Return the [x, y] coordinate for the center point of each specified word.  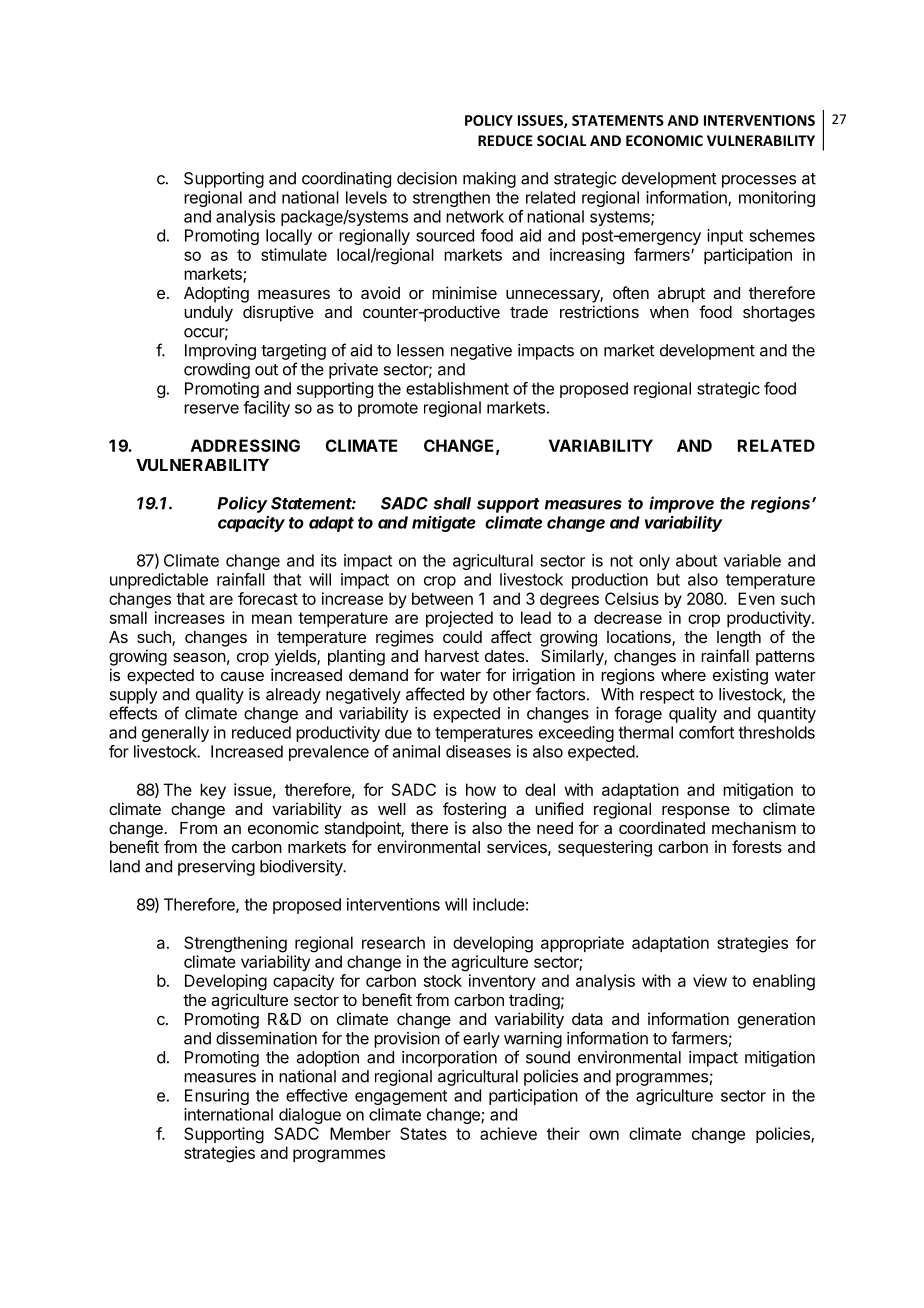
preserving [216, 868]
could [462, 637]
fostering [474, 810]
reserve [211, 409]
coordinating [346, 180]
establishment [457, 388]
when [669, 312]
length [739, 639]
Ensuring [217, 1097]
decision [427, 178]
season [199, 657]
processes [759, 181]
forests [757, 846]
